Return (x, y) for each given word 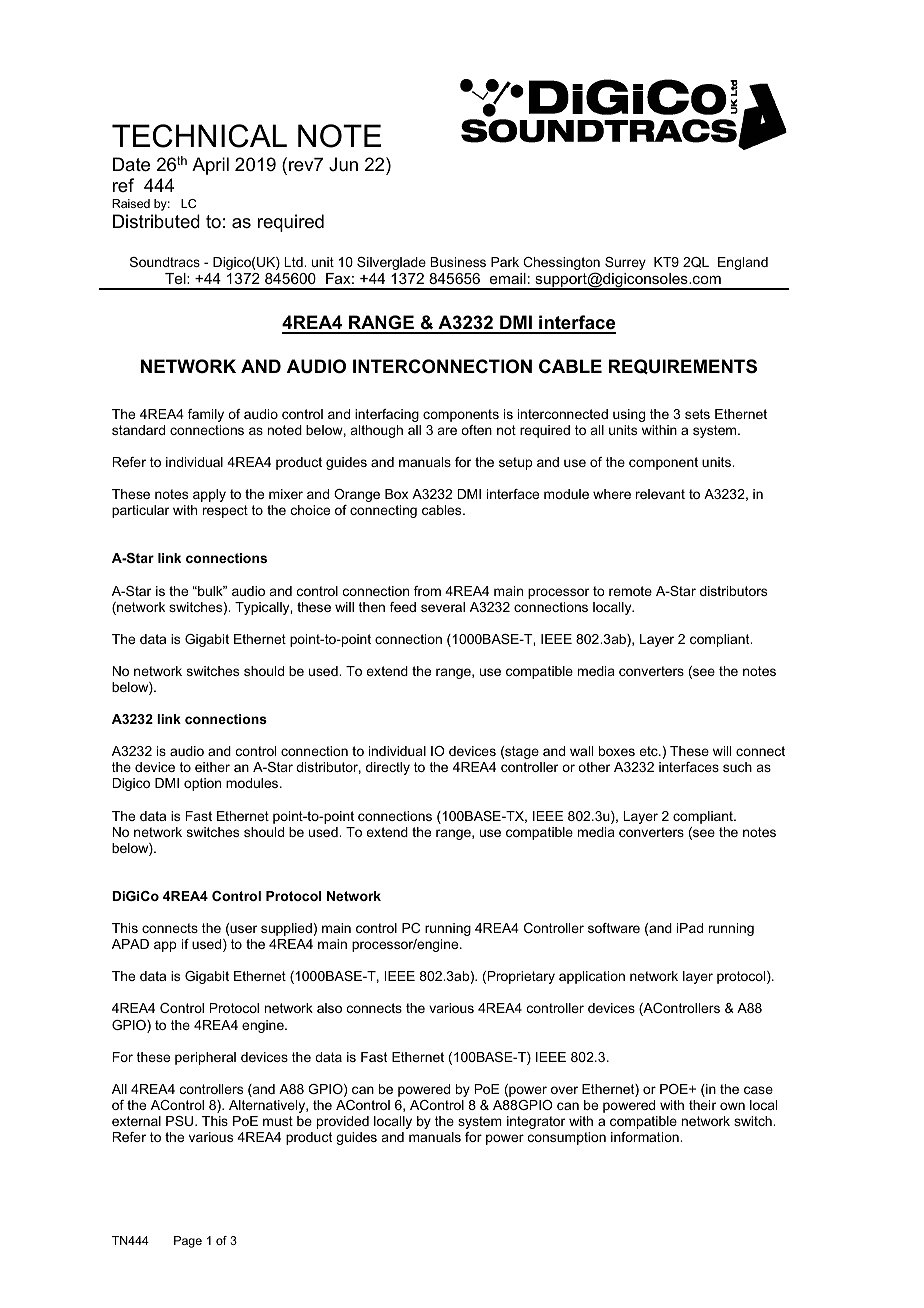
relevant (660, 494)
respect (225, 511)
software (614, 928)
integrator (536, 1122)
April (210, 166)
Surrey (625, 263)
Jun (343, 164)
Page (188, 1242)
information (646, 1137)
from (427, 591)
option (202, 784)
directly (388, 768)
